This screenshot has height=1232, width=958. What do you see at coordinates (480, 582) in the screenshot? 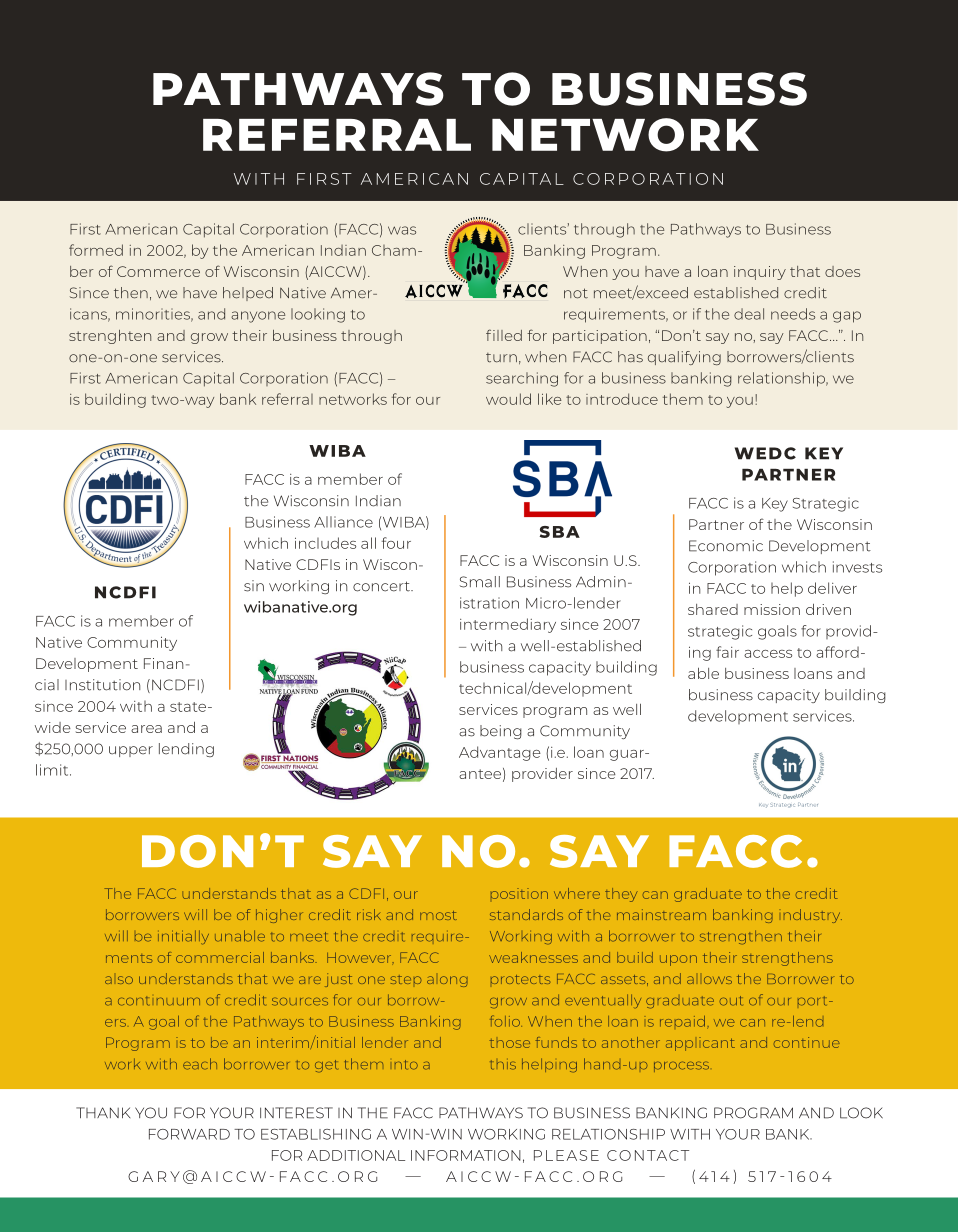
I see `Small` at bounding box center [480, 582].
